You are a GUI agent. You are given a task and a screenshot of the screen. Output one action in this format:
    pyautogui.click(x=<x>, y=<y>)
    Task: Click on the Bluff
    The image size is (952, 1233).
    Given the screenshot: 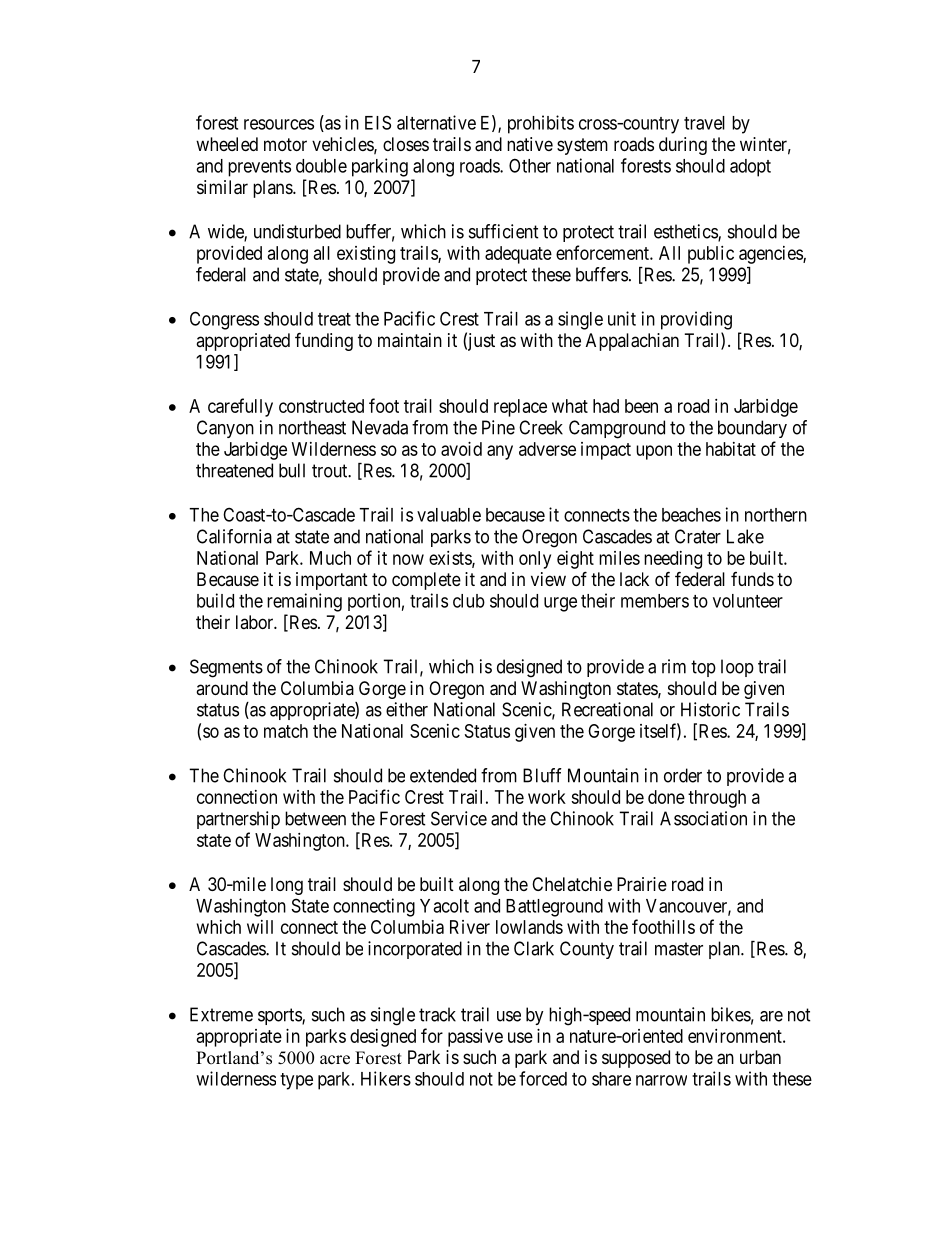 What is the action you would take?
    pyautogui.click(x=542, y=775)
